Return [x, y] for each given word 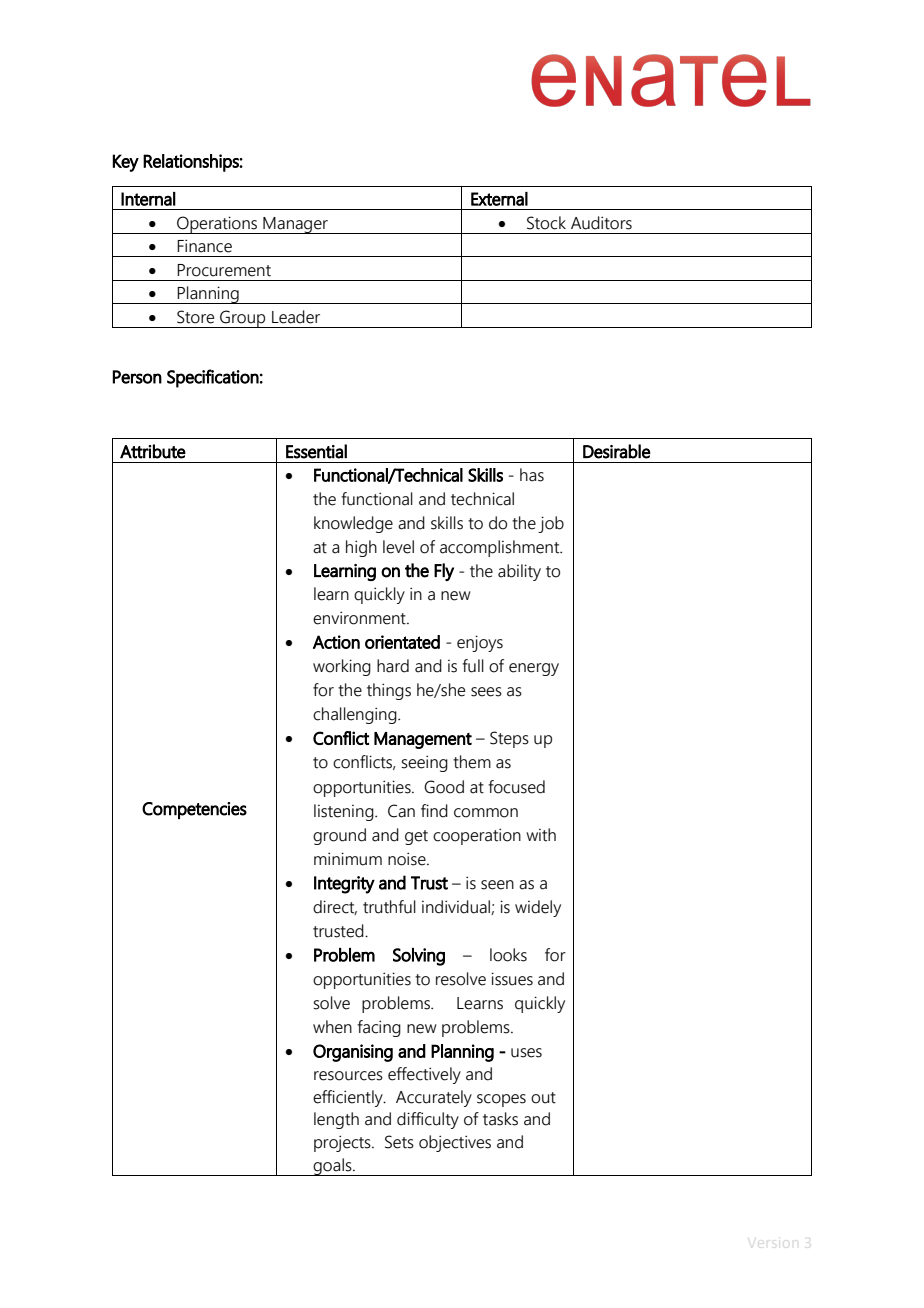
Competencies [194, 810]
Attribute [153, 451]
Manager [295, 225]
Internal [148, 199]
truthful [389, 907]
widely [538, 908]
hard [393, 666]
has [532, 475]
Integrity [344, 885]
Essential [316, 451]
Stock [546, 223]
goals [332, 1167]
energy [534, 669]
